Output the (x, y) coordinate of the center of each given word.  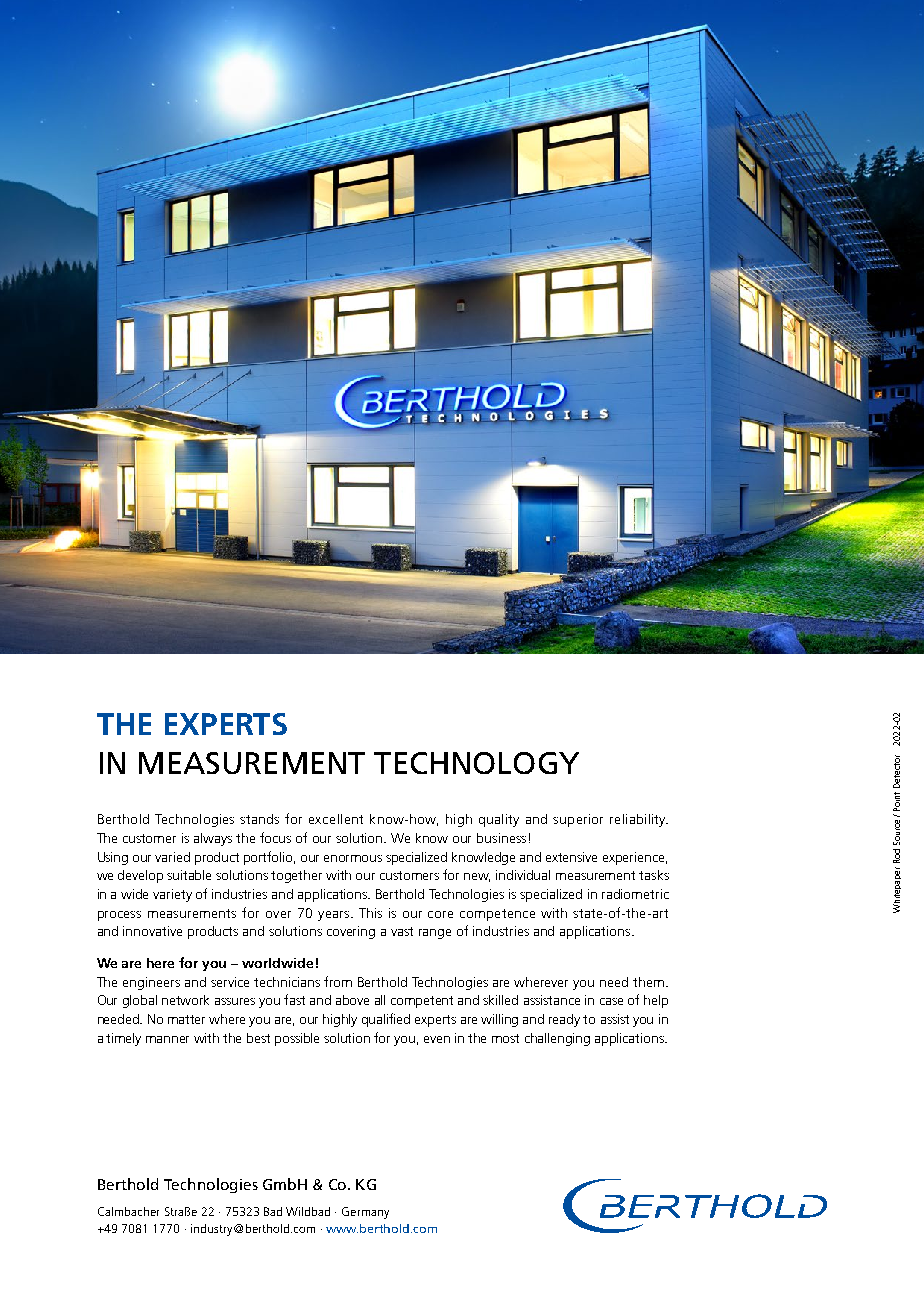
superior (578, 820)
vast (402, 931)
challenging (557, 1039)
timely (123, 1039)
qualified (386, 1020)
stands (259, 819)
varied (172, 857)
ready (564, 1020)
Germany (365, 1213)
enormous (353, 858)
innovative (152, 931)
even (437, 1039)
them (648, 982)
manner (167, 1039)
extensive (571, 857)
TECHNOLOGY (476, 763)
